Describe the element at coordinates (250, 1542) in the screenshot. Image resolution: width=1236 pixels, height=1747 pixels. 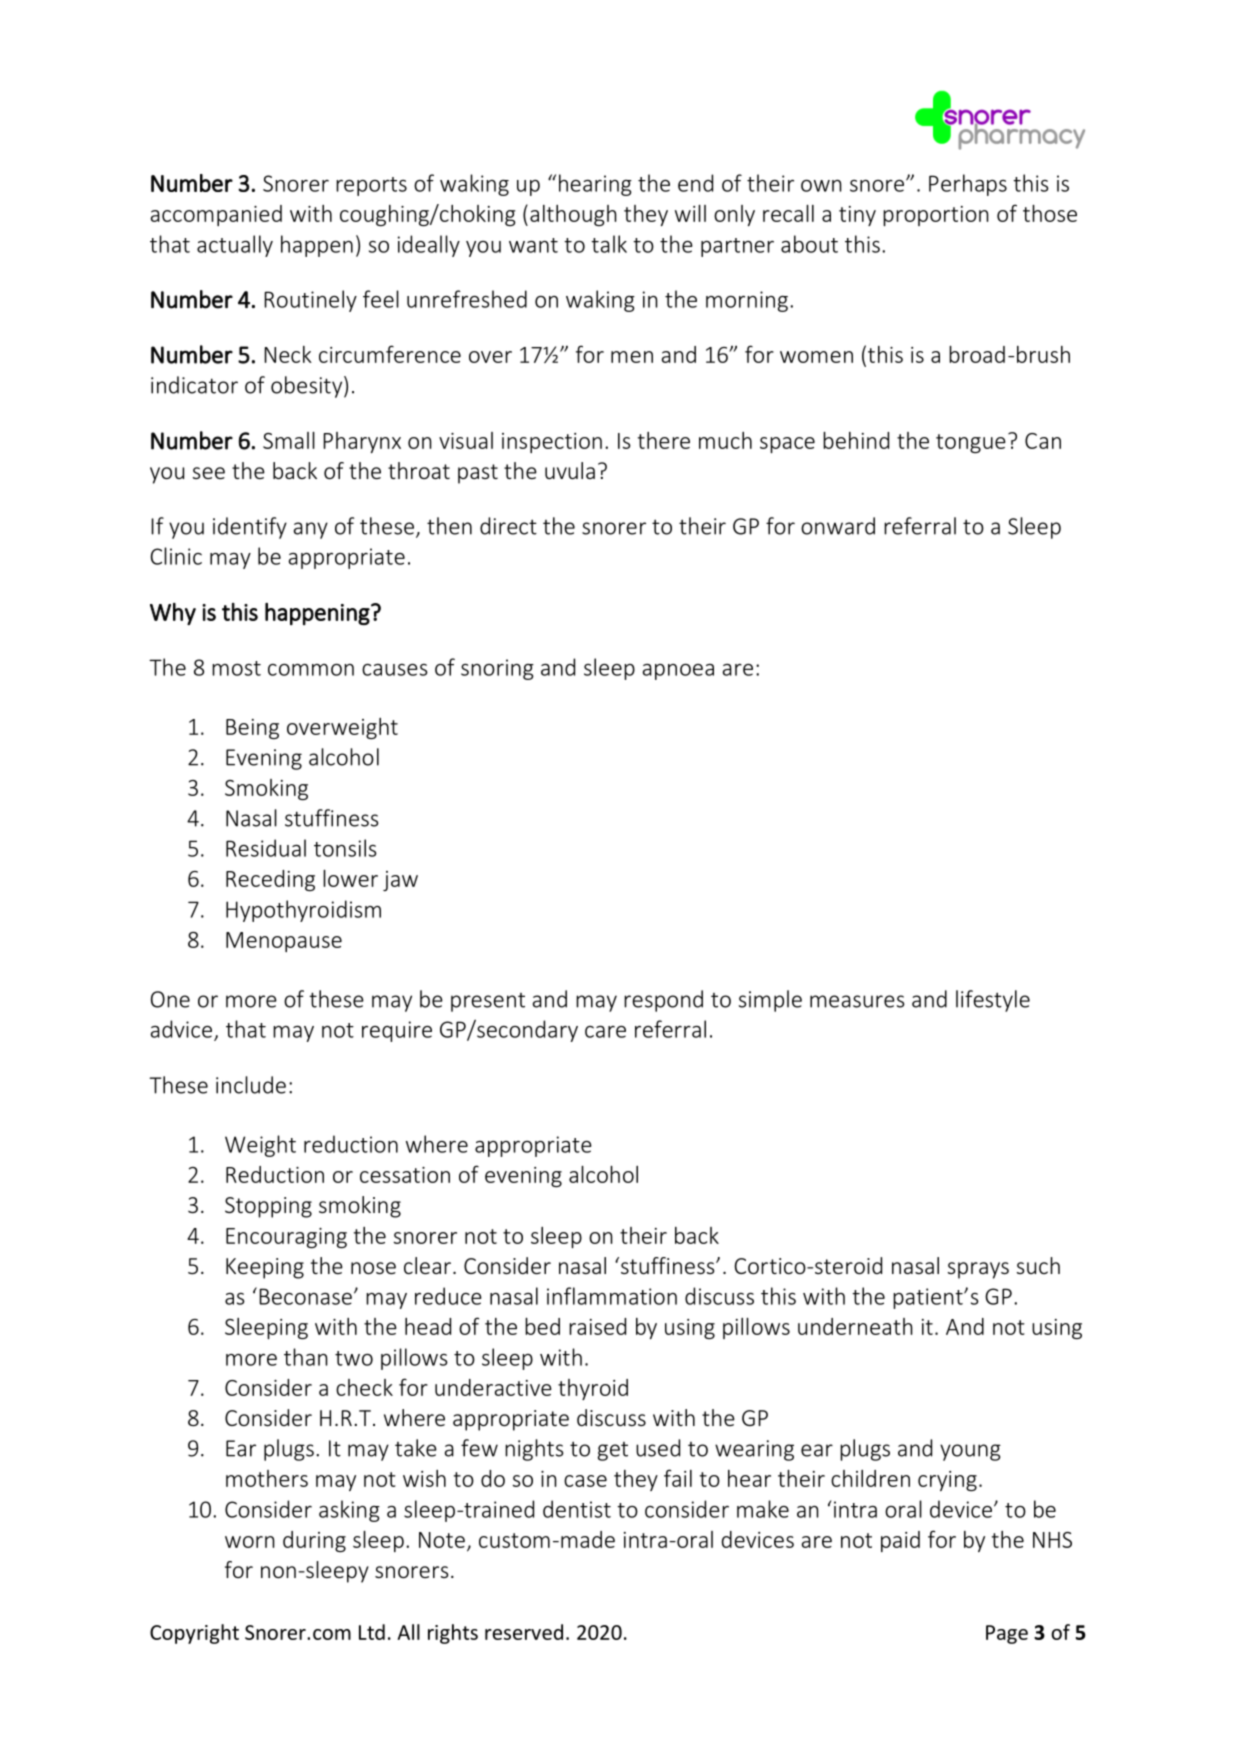
I see `worn` at that location.
